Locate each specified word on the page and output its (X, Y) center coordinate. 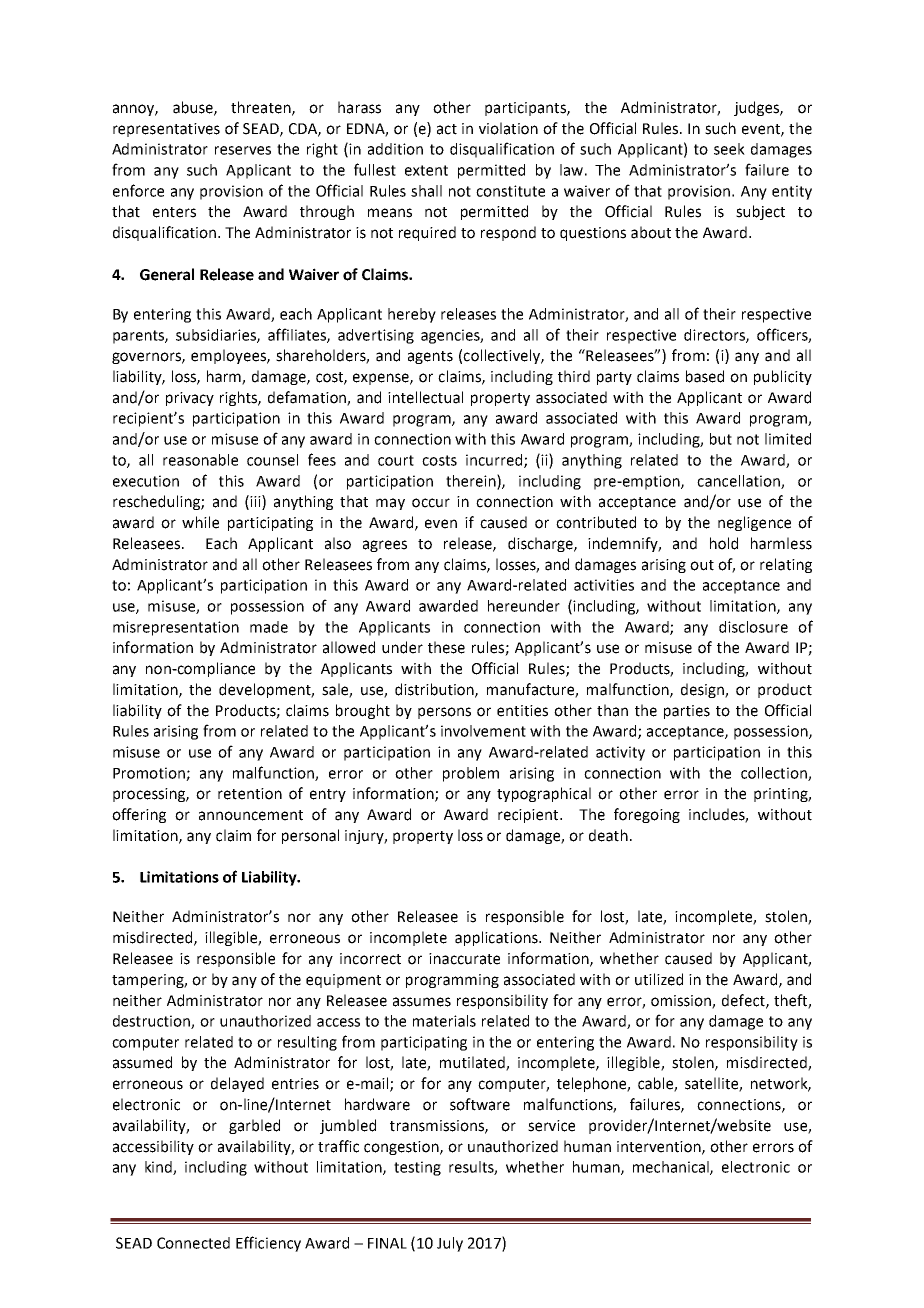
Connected (193, 1243)
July (450, 1244)
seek (729, 149)
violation (508, 128)
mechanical (672, 1168)
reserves (243, 150)
